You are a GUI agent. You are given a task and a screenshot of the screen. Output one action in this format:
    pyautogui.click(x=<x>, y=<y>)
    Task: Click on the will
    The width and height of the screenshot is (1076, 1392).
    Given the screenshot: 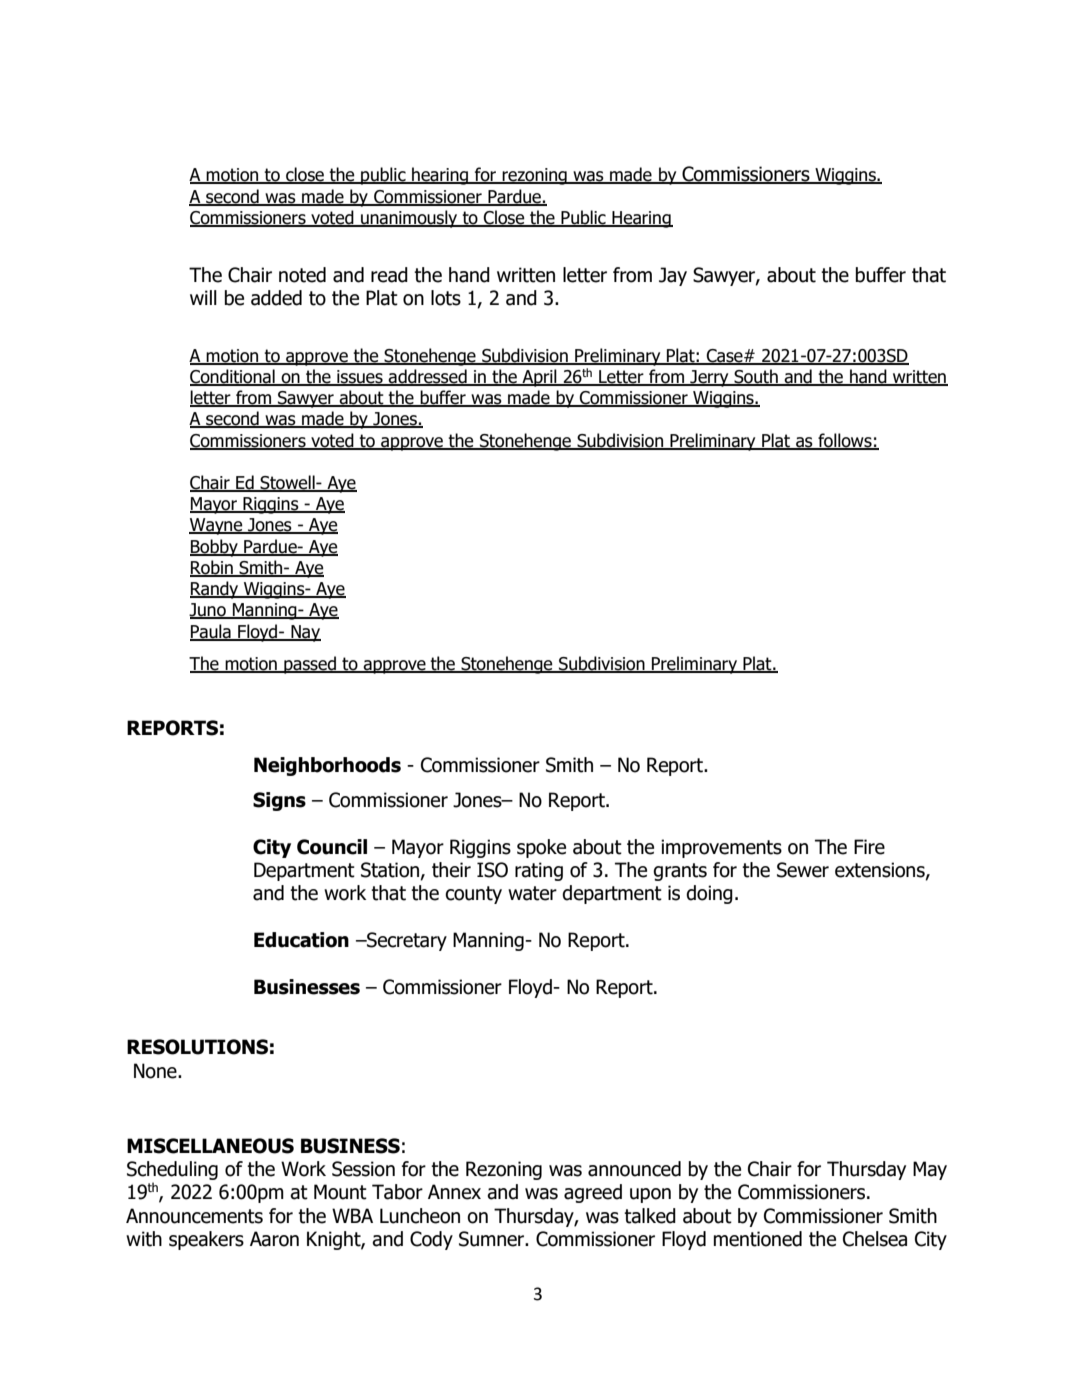 What is the action you would take?
    pyautogui.click(x=203, y=297)
